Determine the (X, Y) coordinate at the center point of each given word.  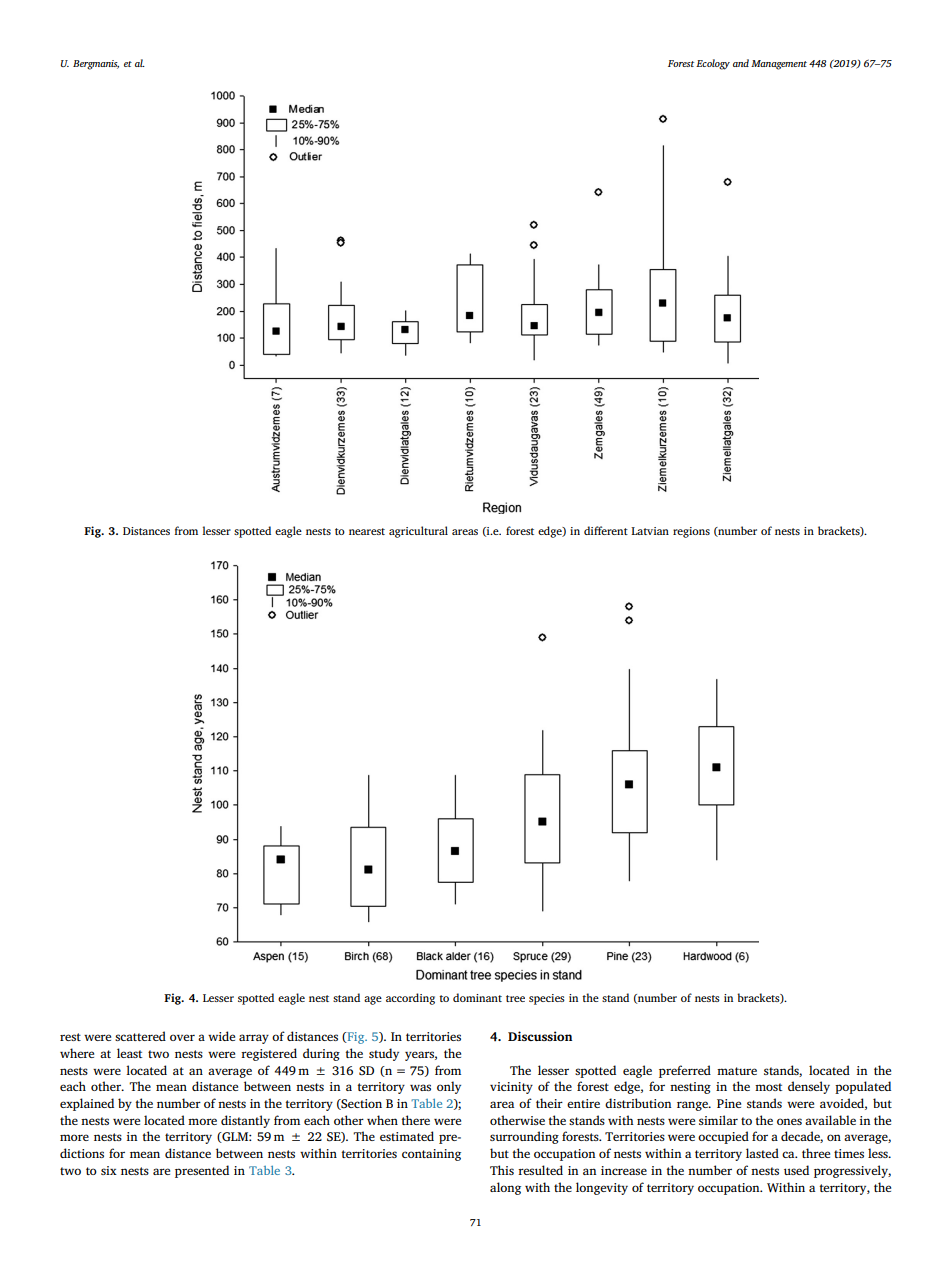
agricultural (418, 532)
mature (737, 1071)
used (796, 1170)
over (182, 1037)
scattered (140, 1036)
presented (202, 1171)
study (384, 1054)
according (410, 999)
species (547, 999)
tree (515, 998)
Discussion (540, 1036)
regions (691, 532)
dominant (477, 997)
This (502, 1170)
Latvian (650, 531)
